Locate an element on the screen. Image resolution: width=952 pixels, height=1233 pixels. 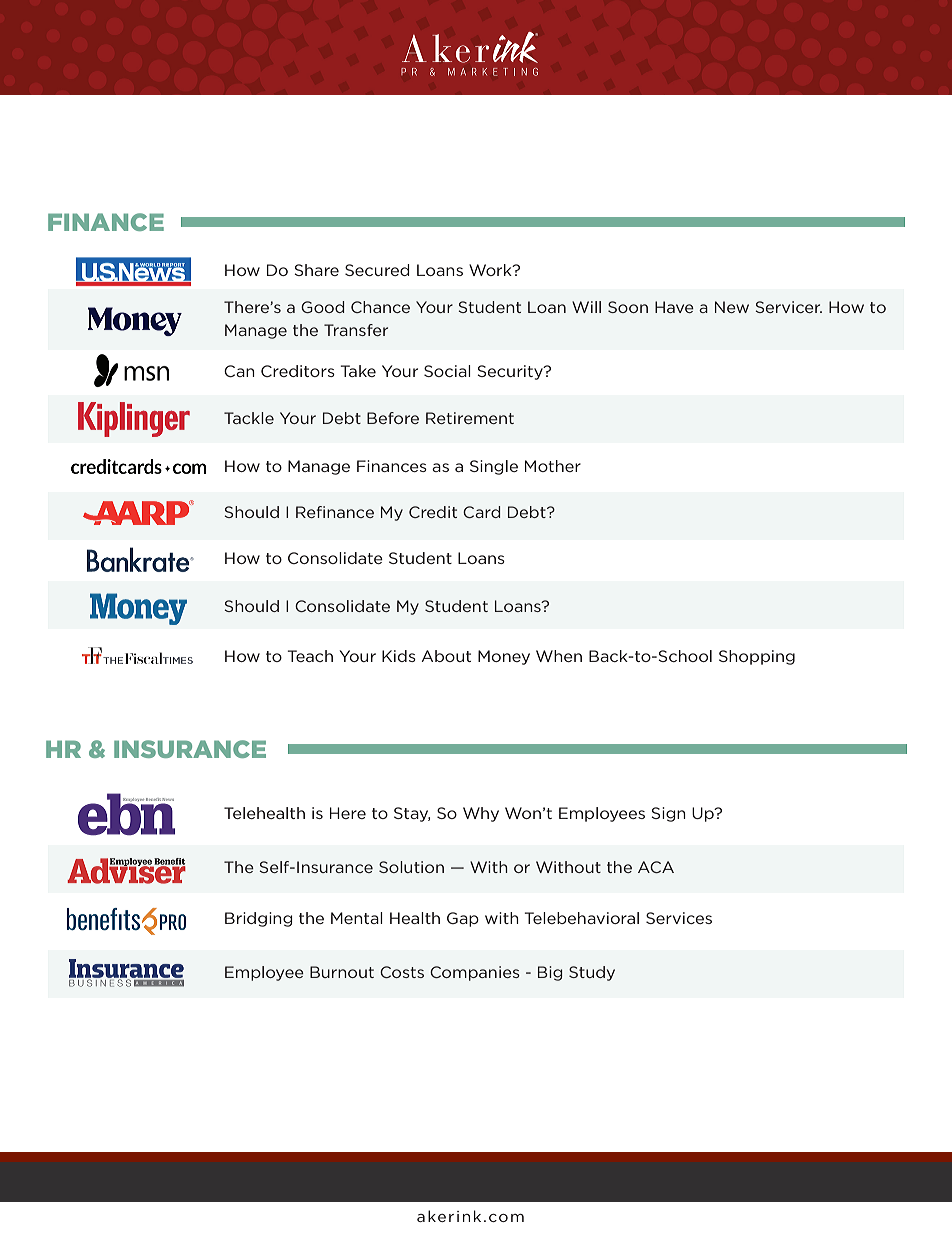
Work is located at coordinates (491, 270).
